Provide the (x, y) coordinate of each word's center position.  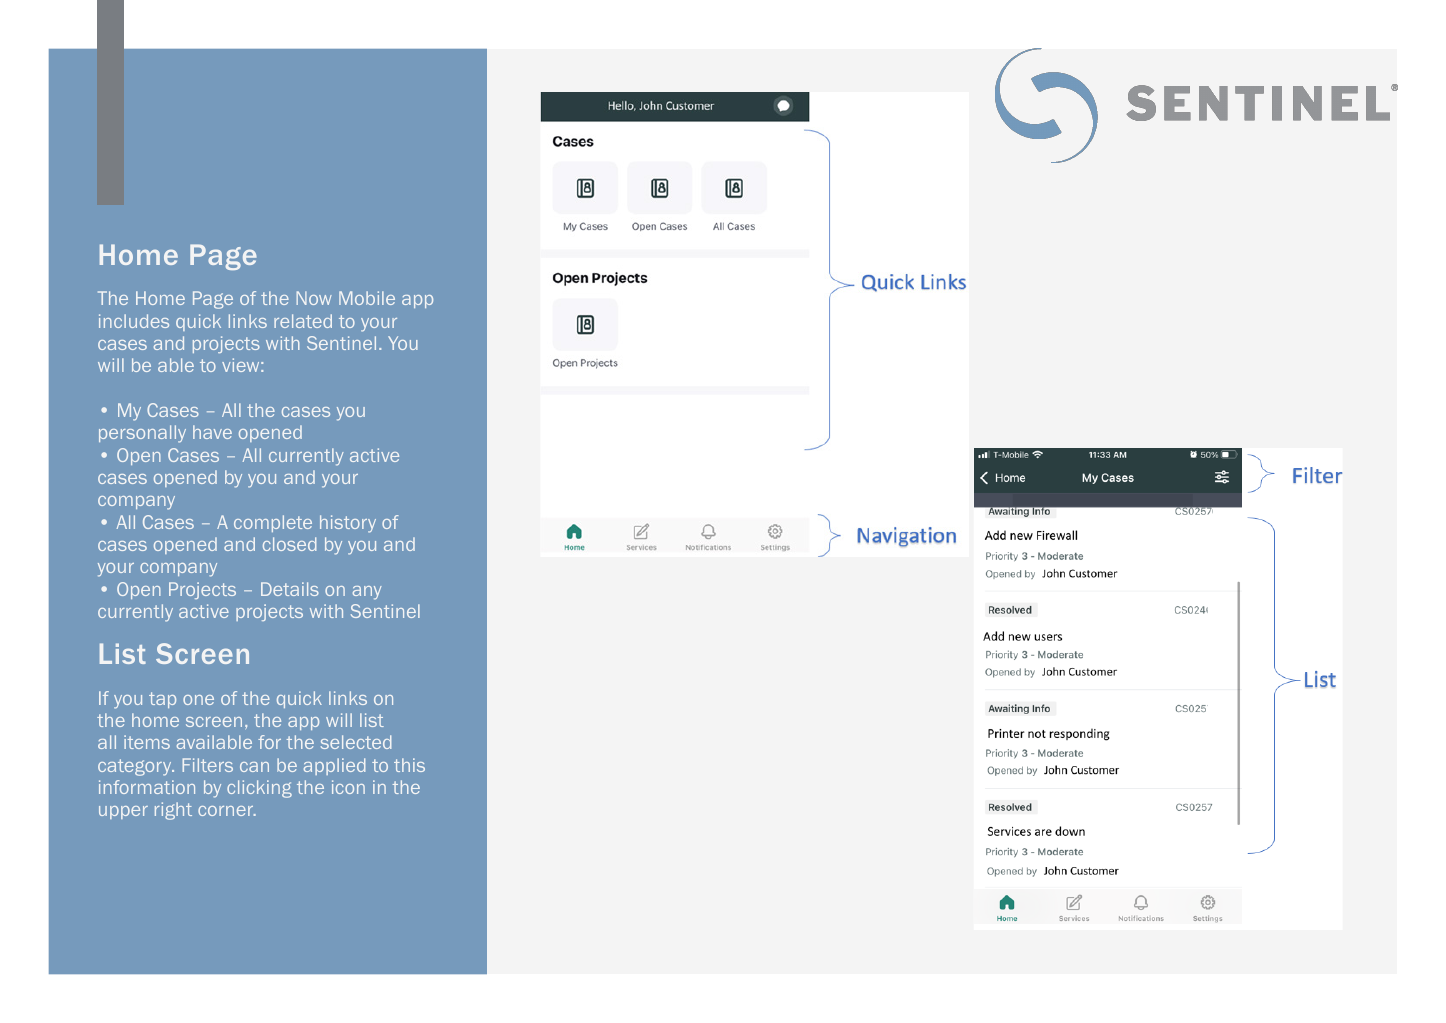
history (348, 524)
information (147, 787)
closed (289, 544)
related (303, 321)
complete (273, 523)
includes (134, 321)
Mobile (367, 298)
